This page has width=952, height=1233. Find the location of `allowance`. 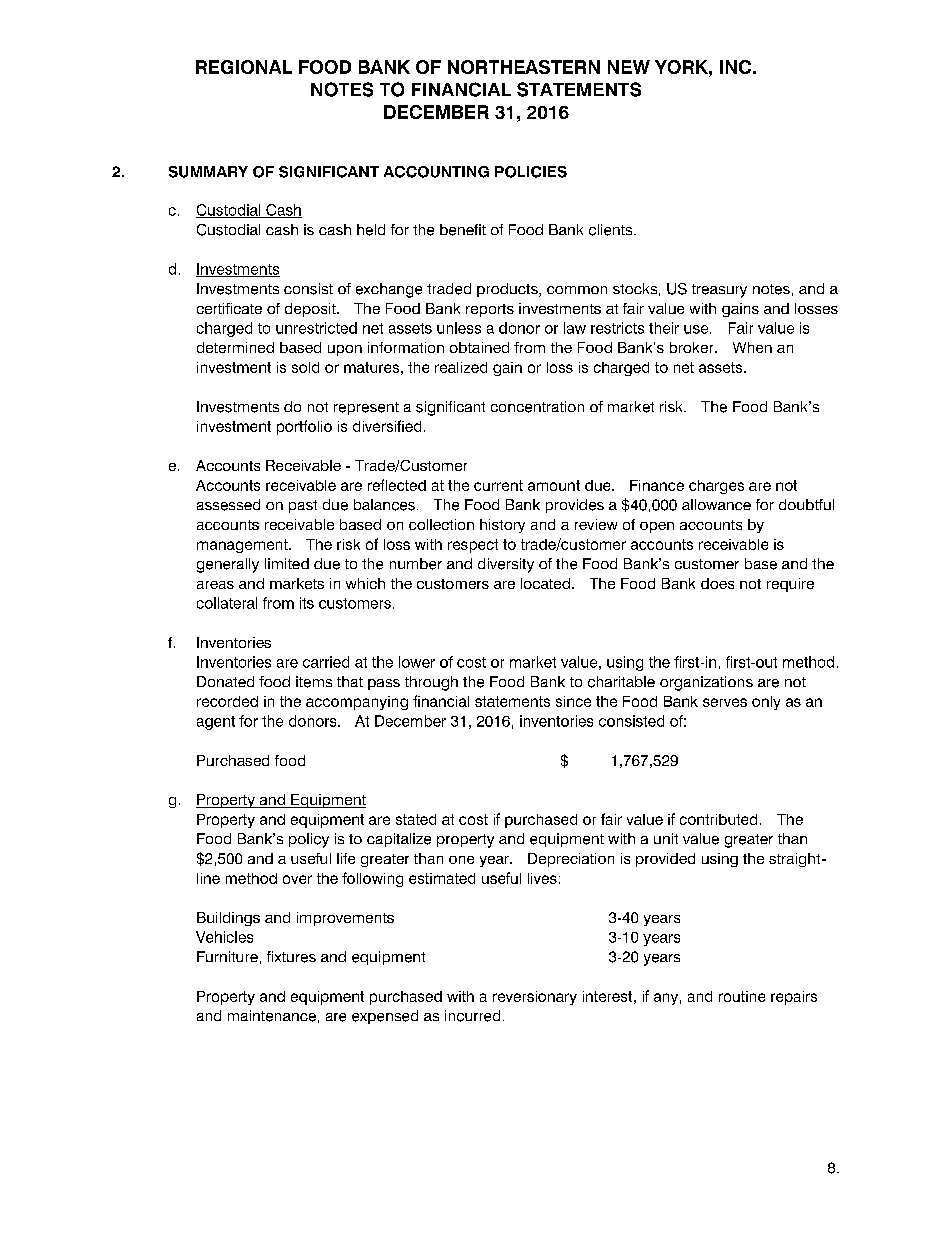

allowance is located at coordinates (716, 504).
